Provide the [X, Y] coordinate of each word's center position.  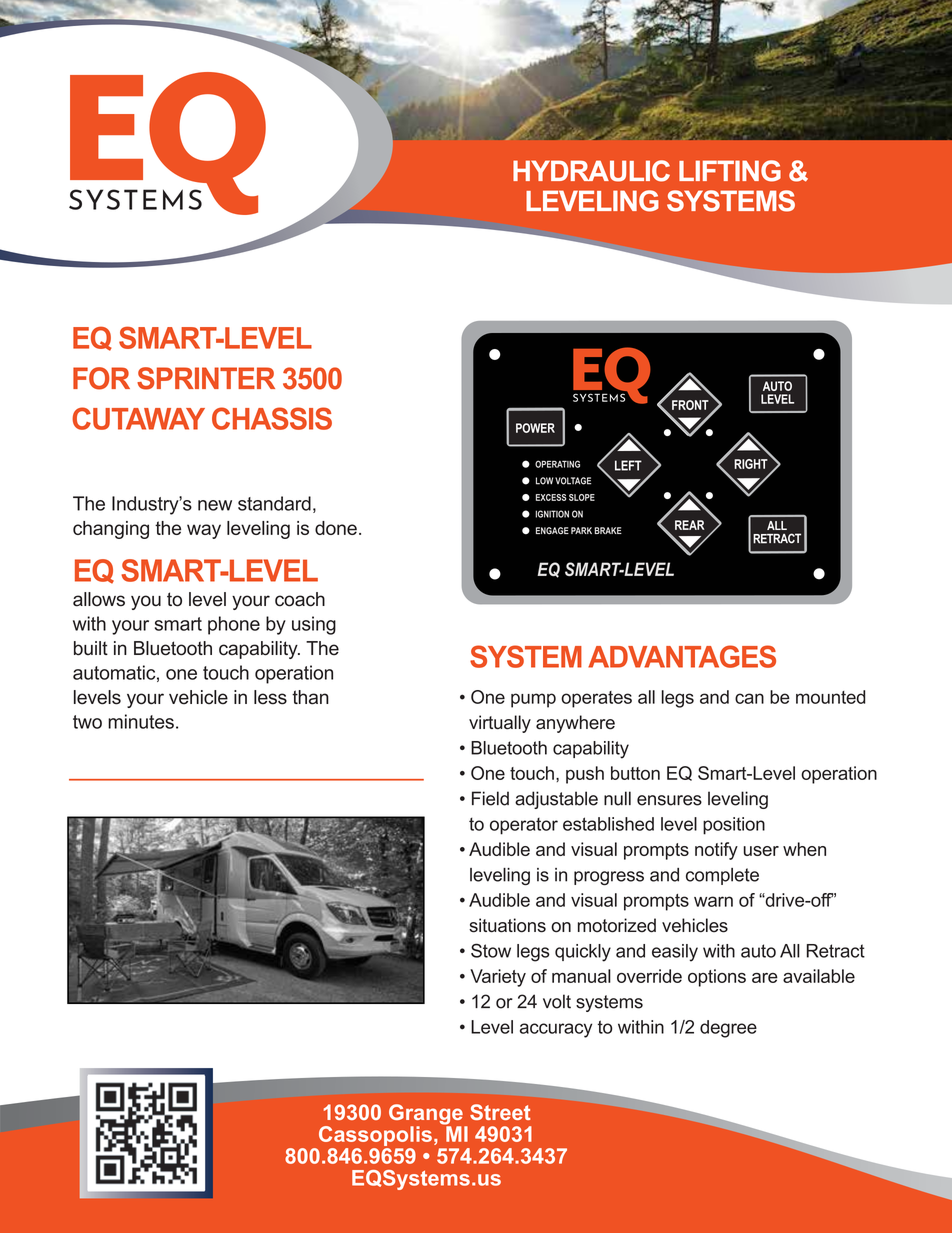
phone [234, 625]
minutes [141, 721]
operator [524, 826]
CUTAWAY [138, 418]
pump [533, 700]
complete [722, 876]
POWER [535, 428]
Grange [427, 1115]
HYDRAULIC [591, 171]
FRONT [690, 405]
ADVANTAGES [682, 656]
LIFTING [730, 171]
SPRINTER [206, 378]
